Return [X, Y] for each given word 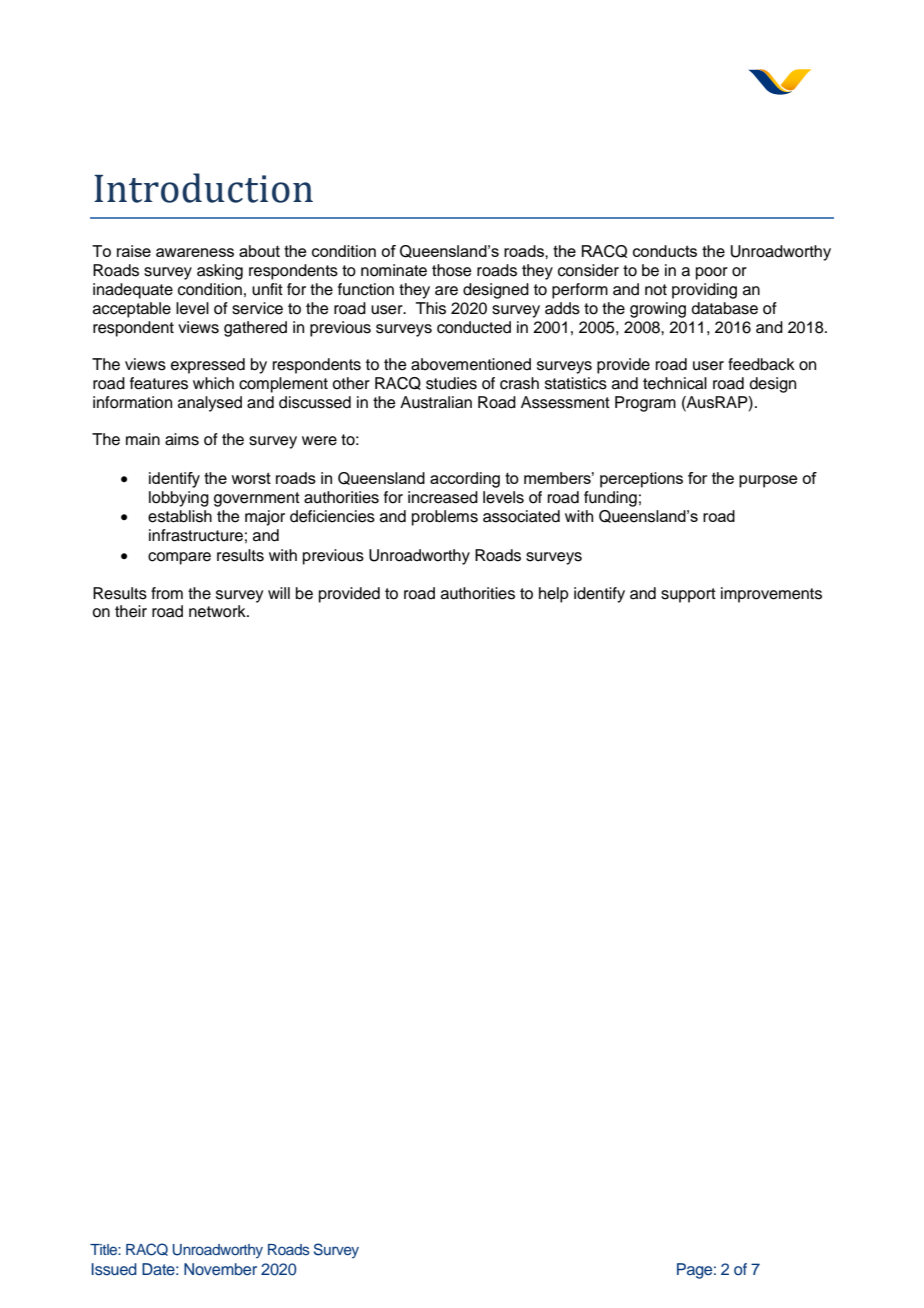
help [554, 595]
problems [445, 518]
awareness [195, 252]
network [218, 611]
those [452, 270]
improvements [771, 595]
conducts [665, 251]
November [220, 1269]
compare [179, 558]
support [688, 595]
